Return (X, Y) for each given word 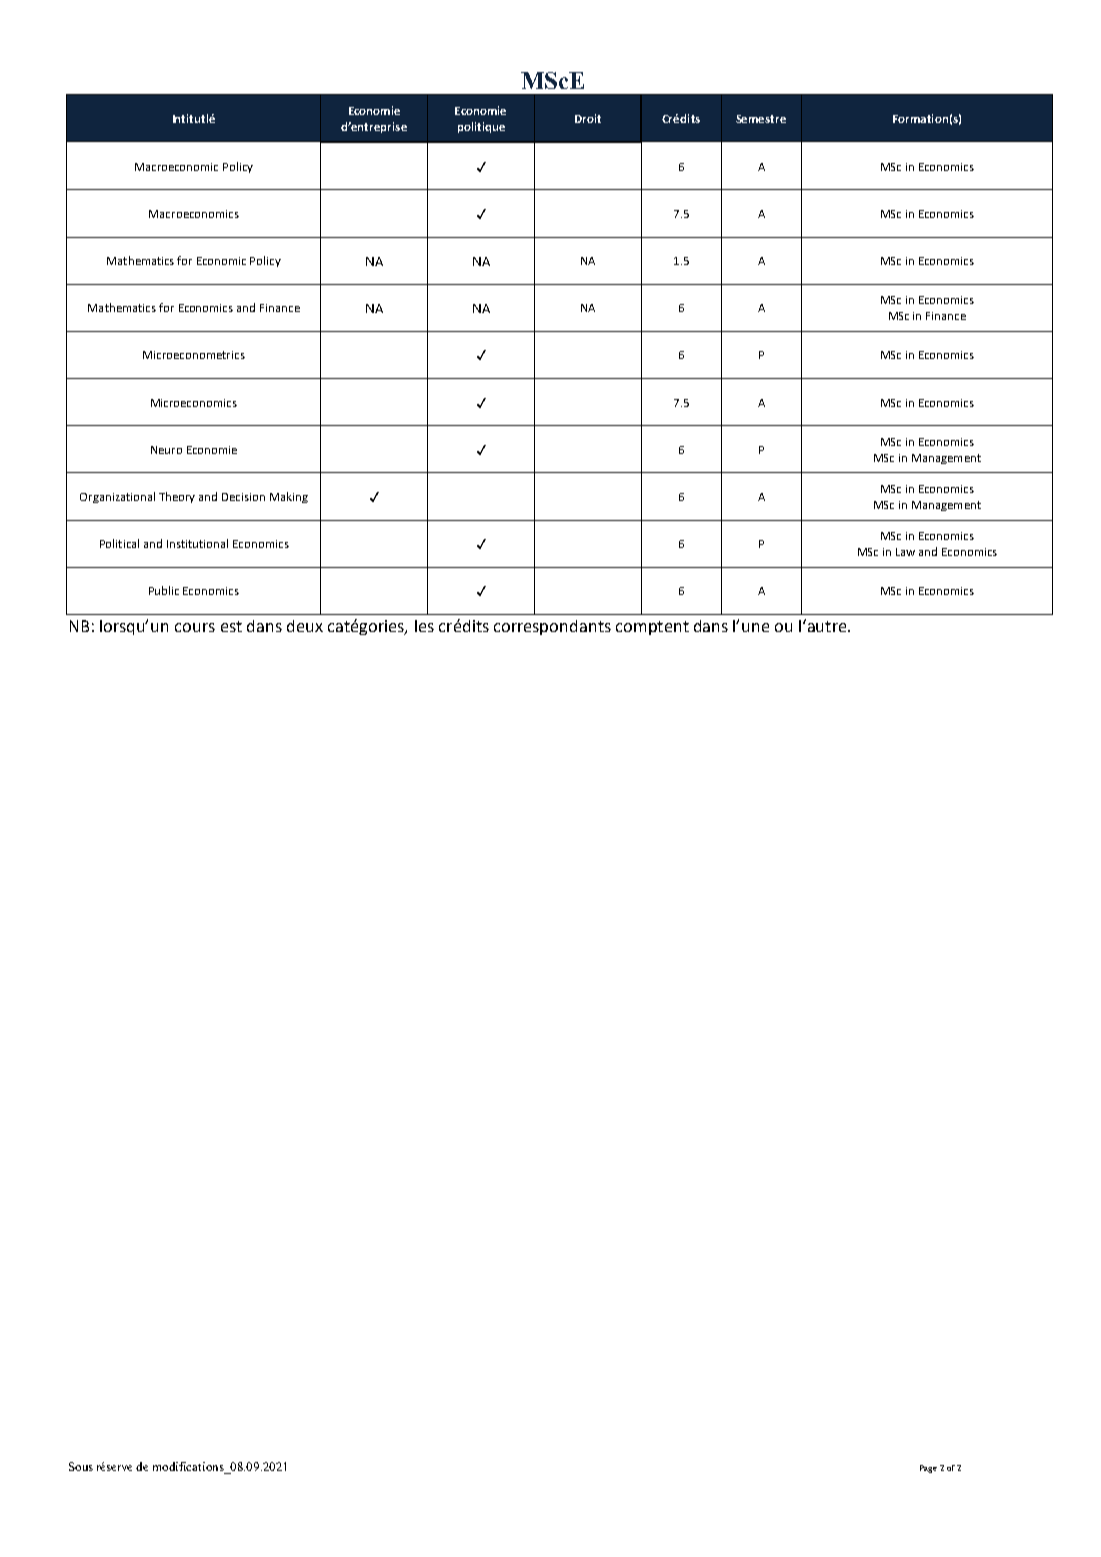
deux (305, 626)
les (424, 626)
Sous (81, 1466)
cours (195, 627)
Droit (588, 118)
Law (905, 552)
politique (481, 127)
